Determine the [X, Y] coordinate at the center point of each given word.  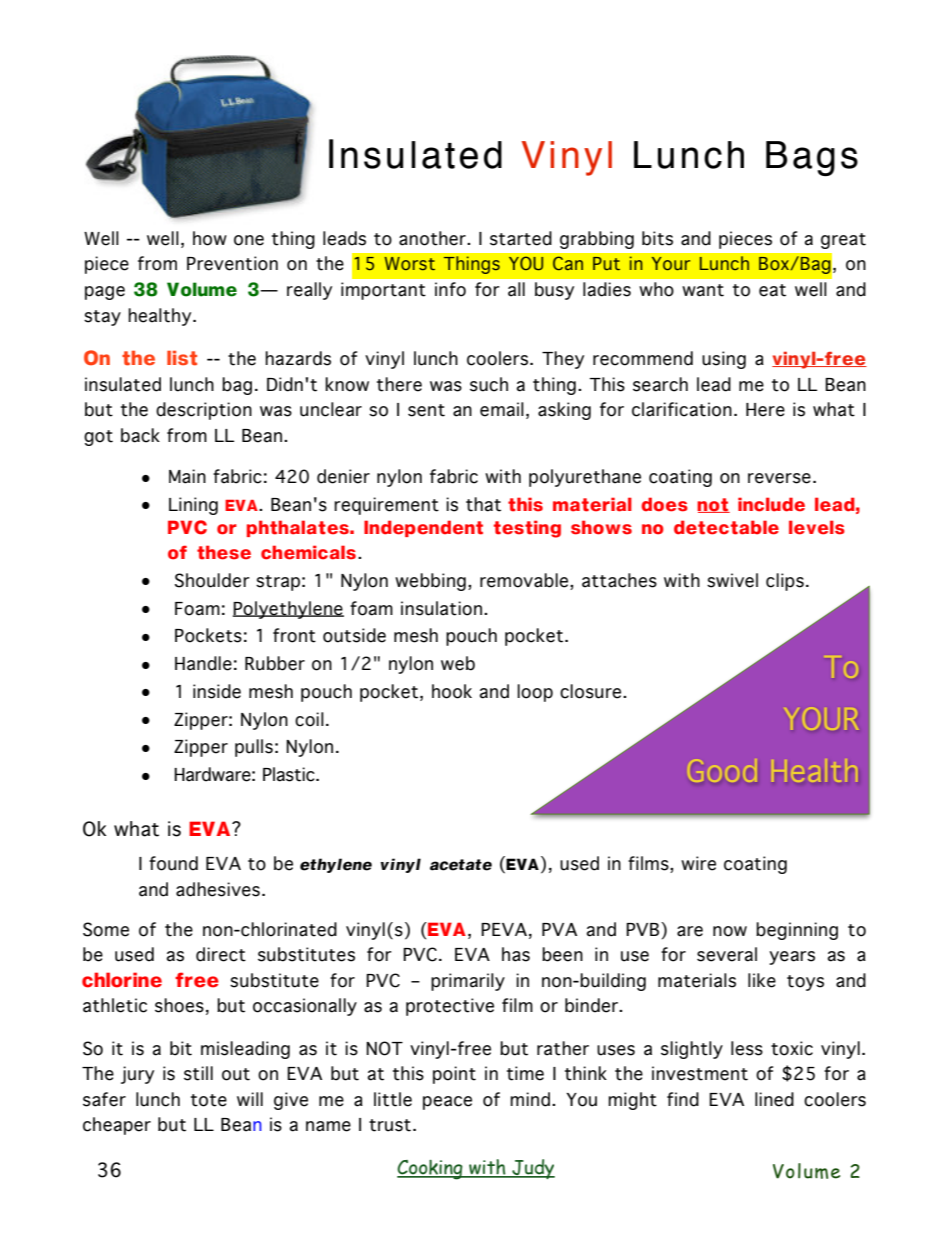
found [173, 863]
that [483, 504]
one [249, 240]
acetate [461, 865]
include [771, 504]
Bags [812, 158]
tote [209, 1100]
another [433, 238]
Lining [193, 506]
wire [698, 863]
